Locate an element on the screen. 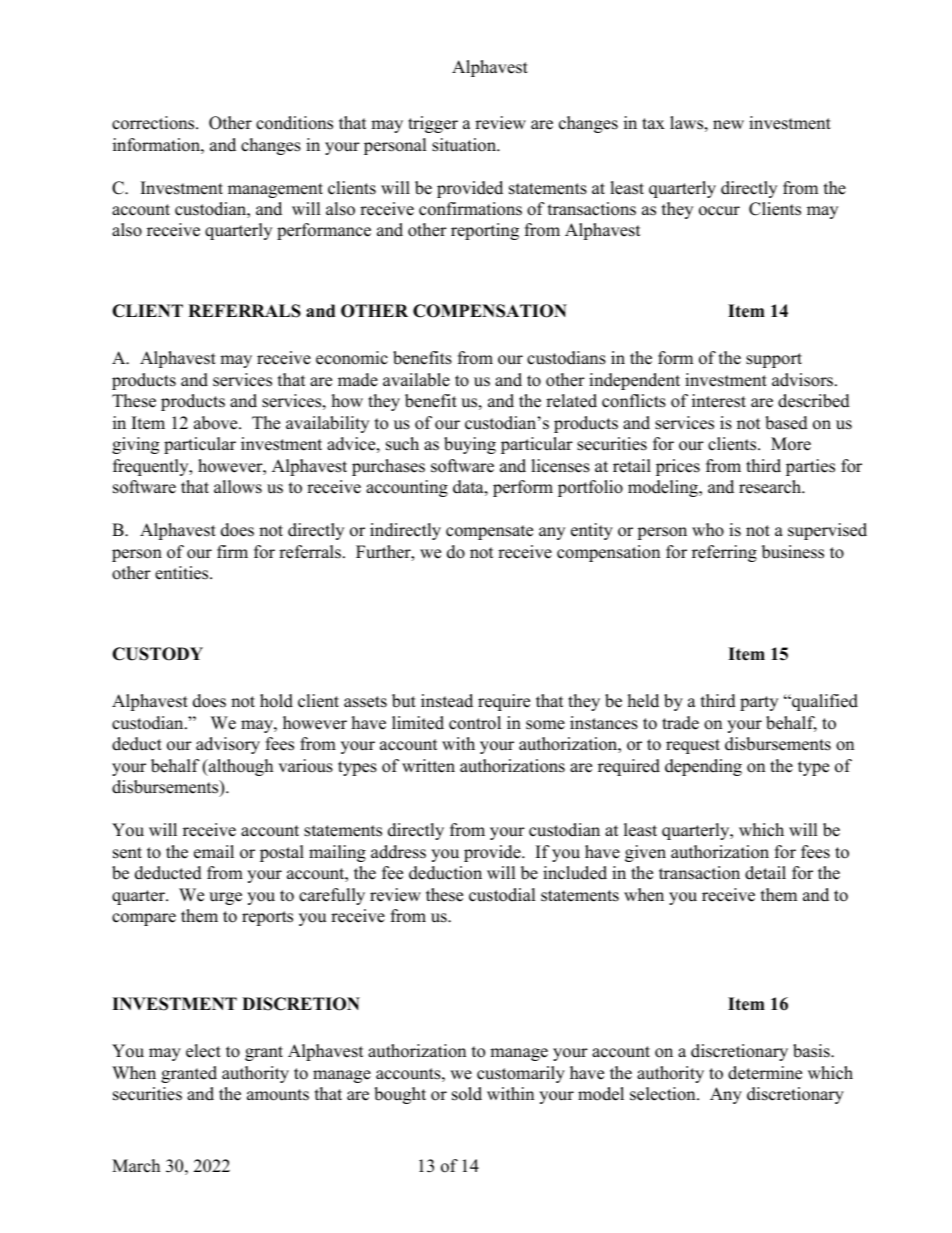 This screenshot has height=1233, width=952. corrections is located at coordinates (154, 123).
